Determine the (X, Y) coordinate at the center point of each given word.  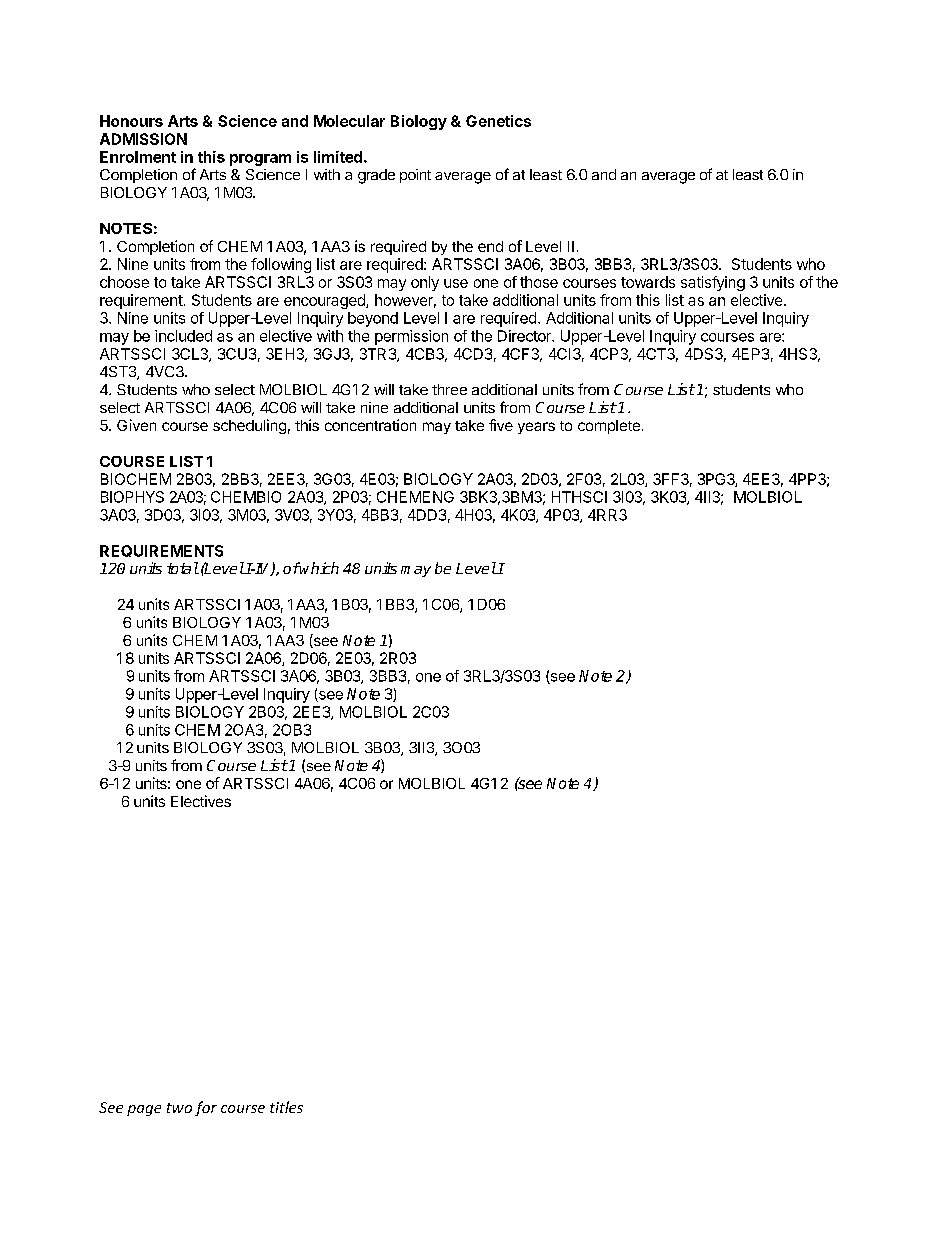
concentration (370, 425)
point (415, 176)
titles (286, 1107)
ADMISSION (143, 139)
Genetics (498, 121)
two (179, 1108)
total (183, 568)
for (206, 1108)
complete (609, 427)
